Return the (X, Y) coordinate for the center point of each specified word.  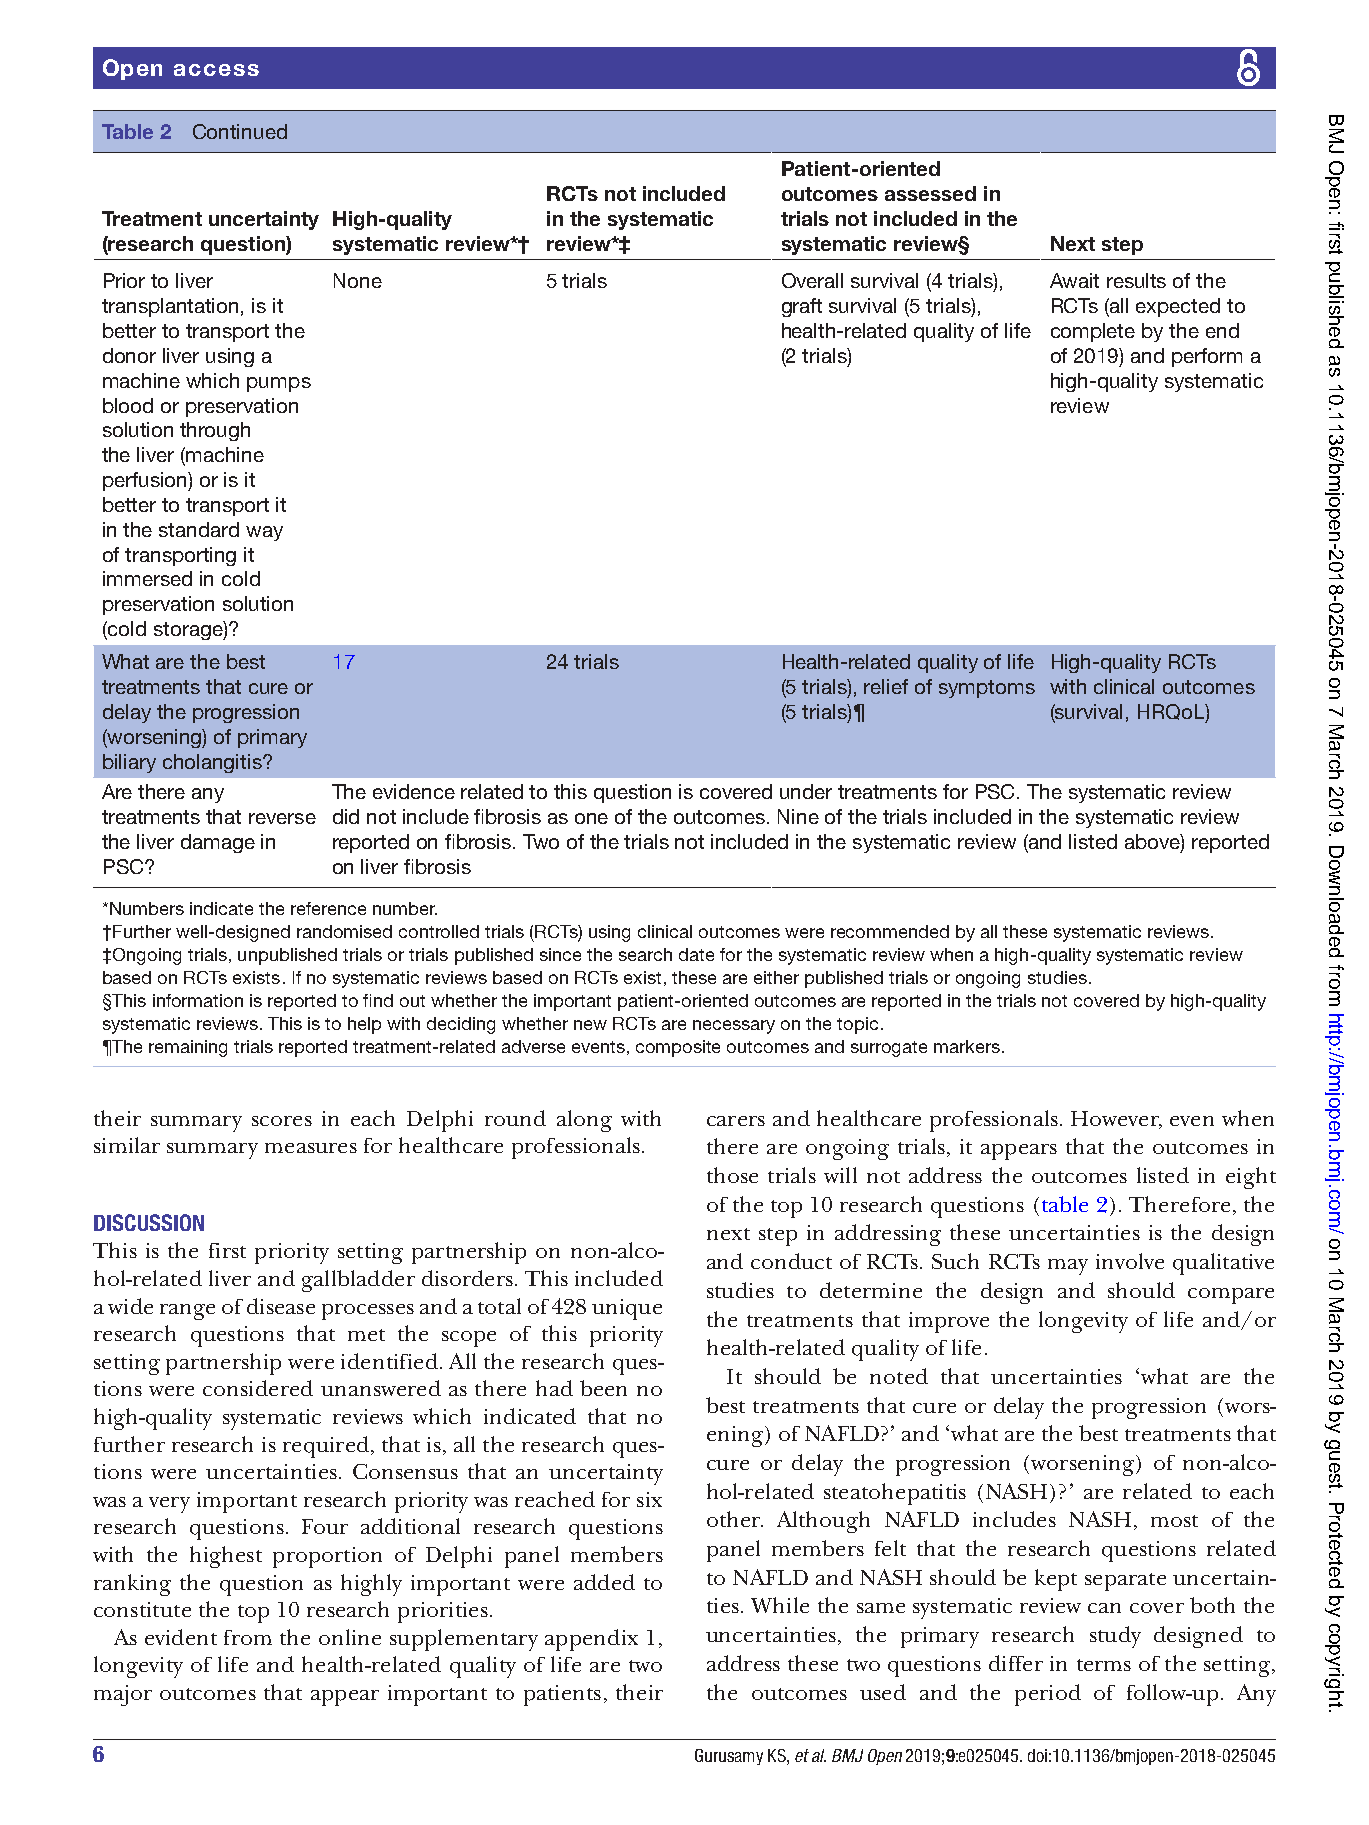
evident (181, 1637)
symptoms (987, 689)
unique (627, 1309)
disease (281, 1306)
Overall (812, 280)
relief (886, 686)
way (264, 533)
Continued (240, 131)
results (1136, 280)
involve (1130, 1261)
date (696, 954)
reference (328, 908)
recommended (890, 931)
